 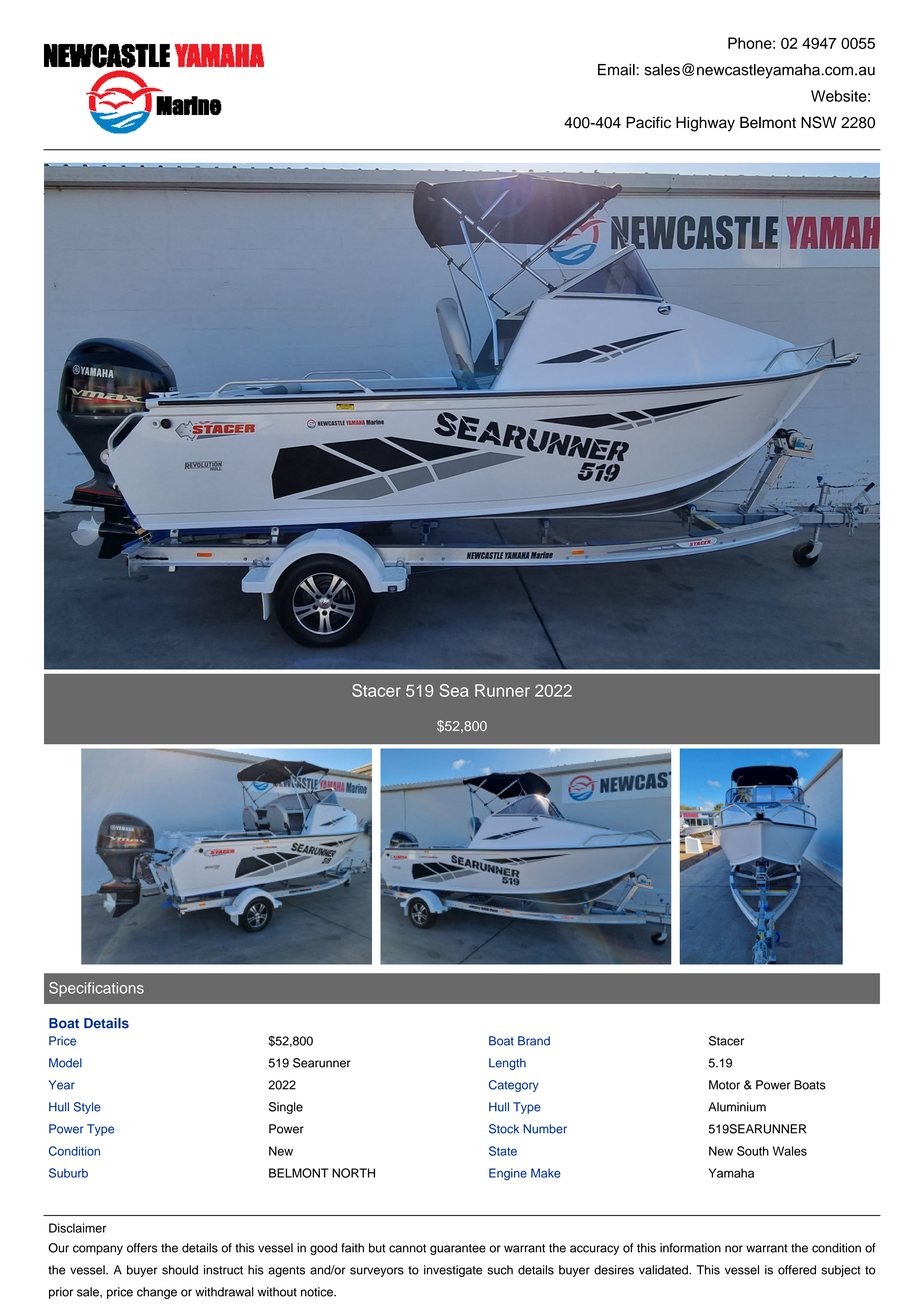 What do you see at coordinates (142, 1248) in the screenshot?
I see `offers` at bounding box center [142, 1248].
